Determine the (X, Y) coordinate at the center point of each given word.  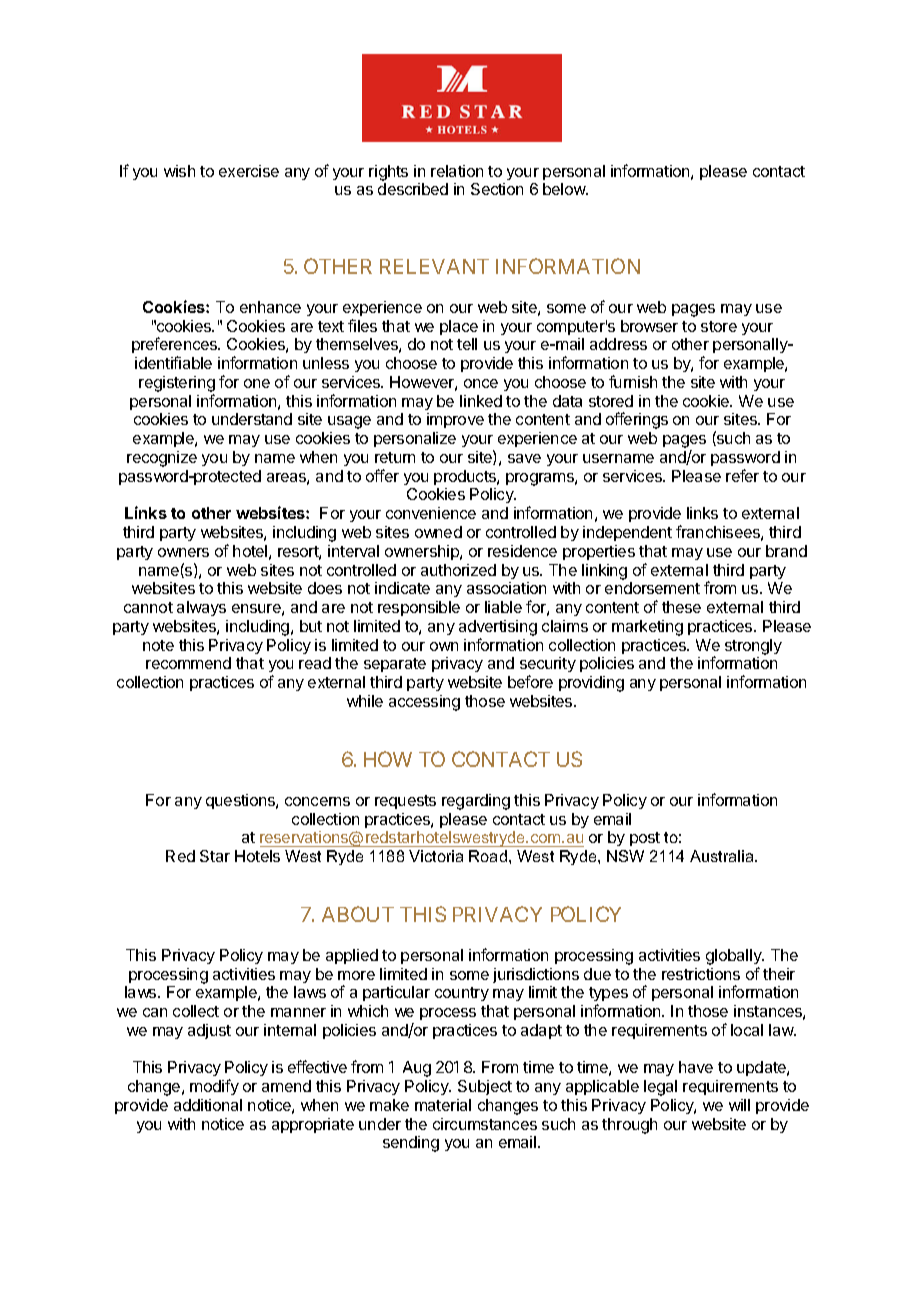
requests (405, 802)
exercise (249, 171)
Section (497, 189)
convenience (431, 513)
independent (627, 533)
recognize (162, 459)
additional (208, 1105)
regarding (476, 802)
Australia (723, 856)
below (565, 189)
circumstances (485, 1124)
